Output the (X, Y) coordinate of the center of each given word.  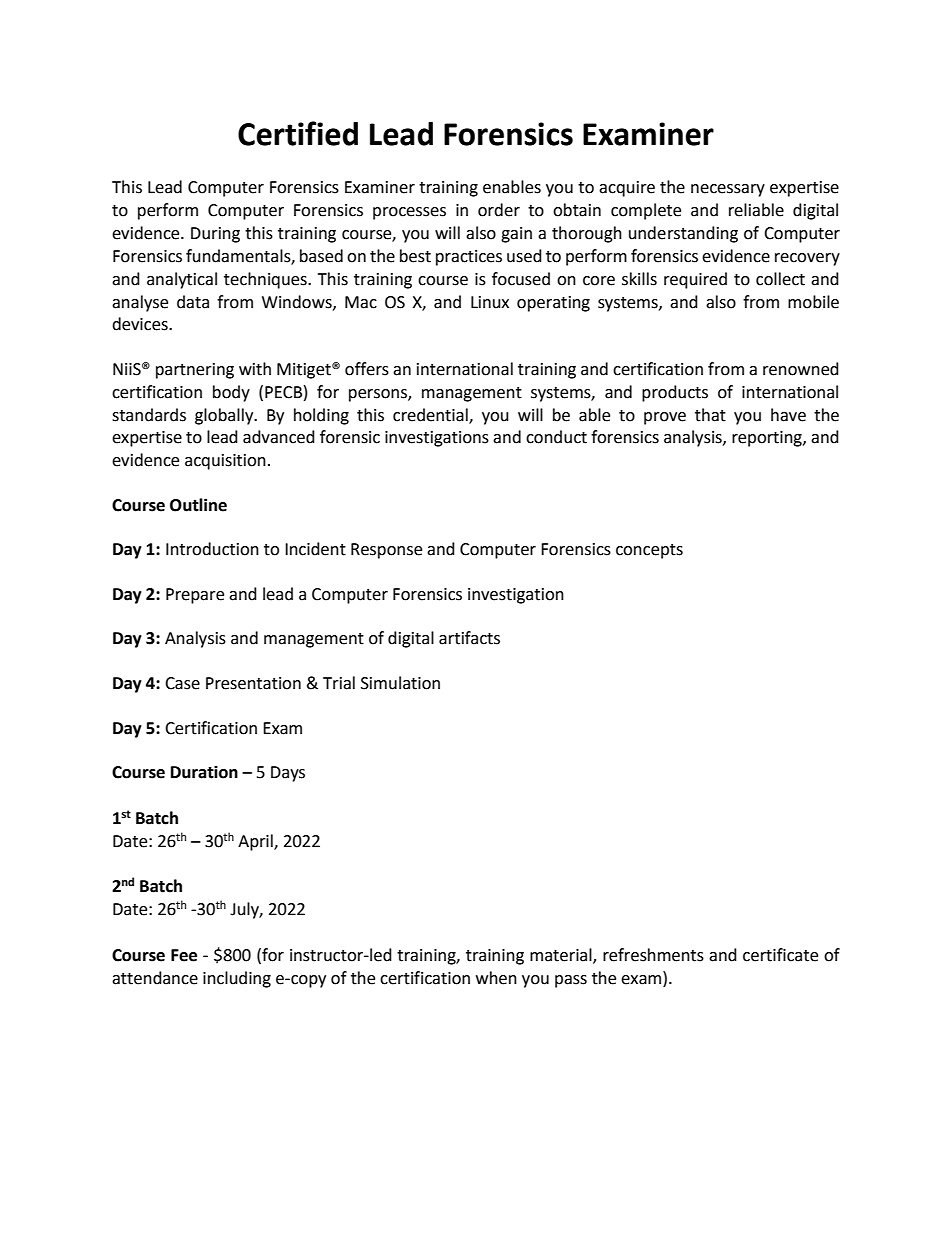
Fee (184, 955)
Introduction (212, 549)
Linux (490, 302)
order (499, 210)
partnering (195, 371)
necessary (728, 190)
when (496, 978)
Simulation (400, 683)
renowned (801, 369)
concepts (649, 551)
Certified (298, 133)
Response (386, 551)
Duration (204, 772)
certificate (780, 955)
